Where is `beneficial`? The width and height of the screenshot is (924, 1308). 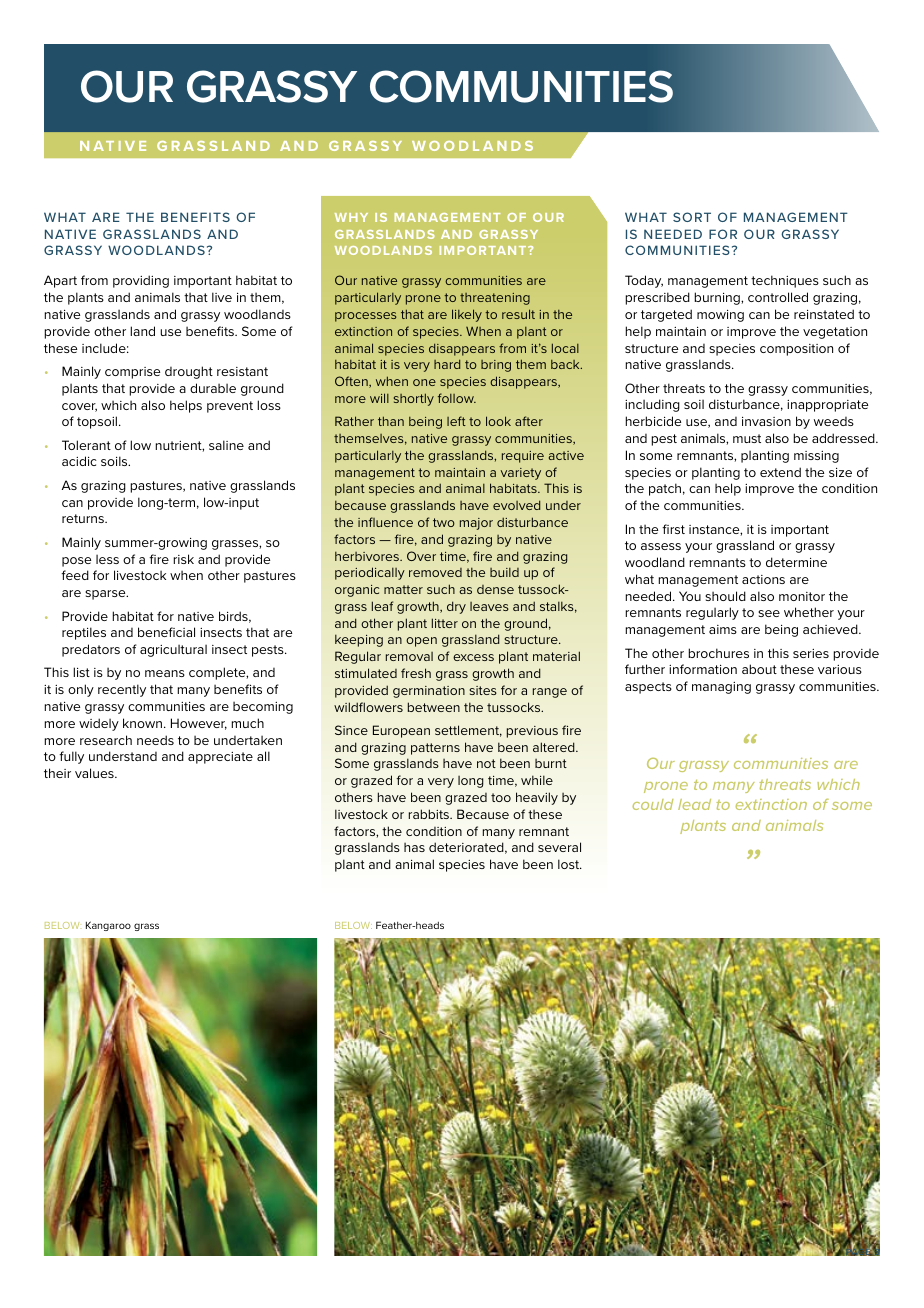
beneficial is located at coordinates (166, 632).
